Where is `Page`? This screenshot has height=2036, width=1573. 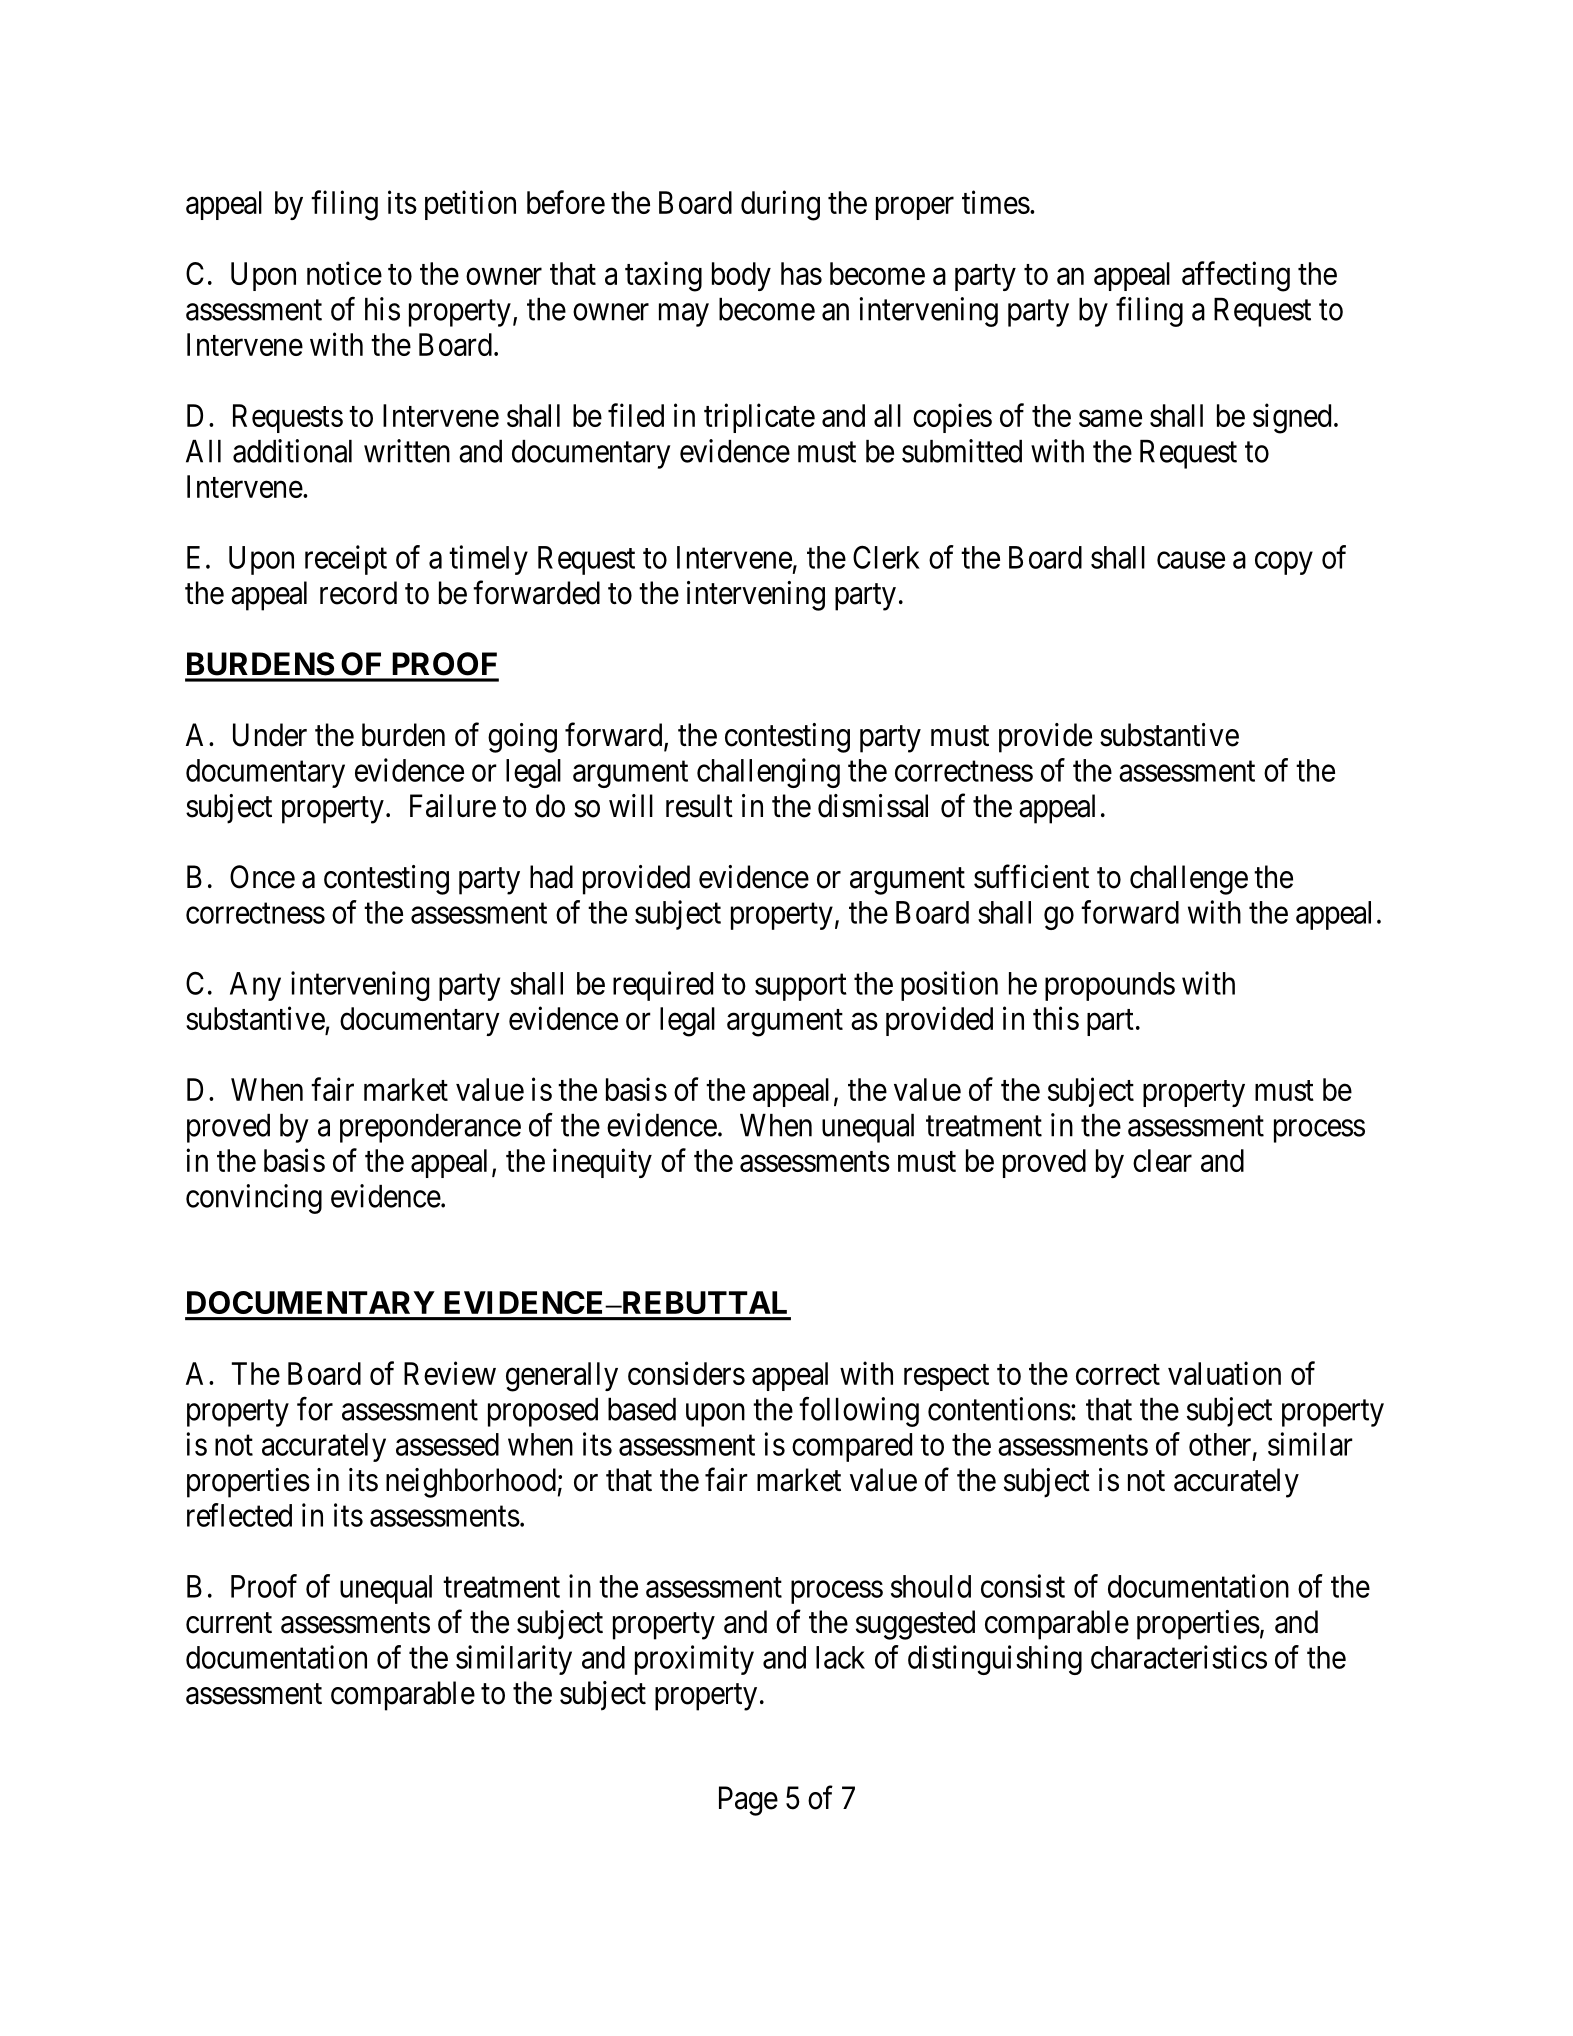 Page is located at coordinates (748, 1801).
